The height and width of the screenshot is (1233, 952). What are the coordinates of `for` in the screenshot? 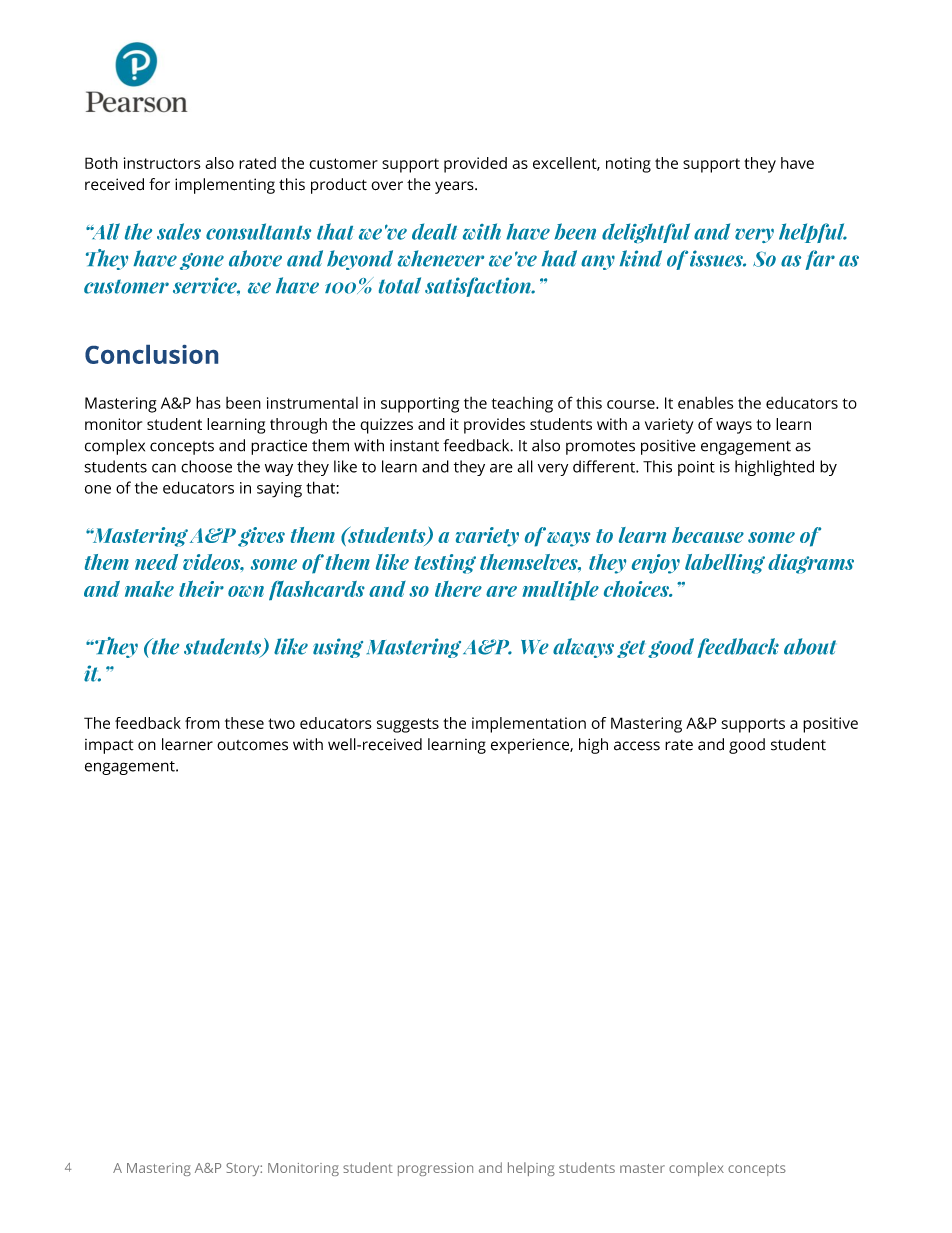 It's located at (159, 184).
